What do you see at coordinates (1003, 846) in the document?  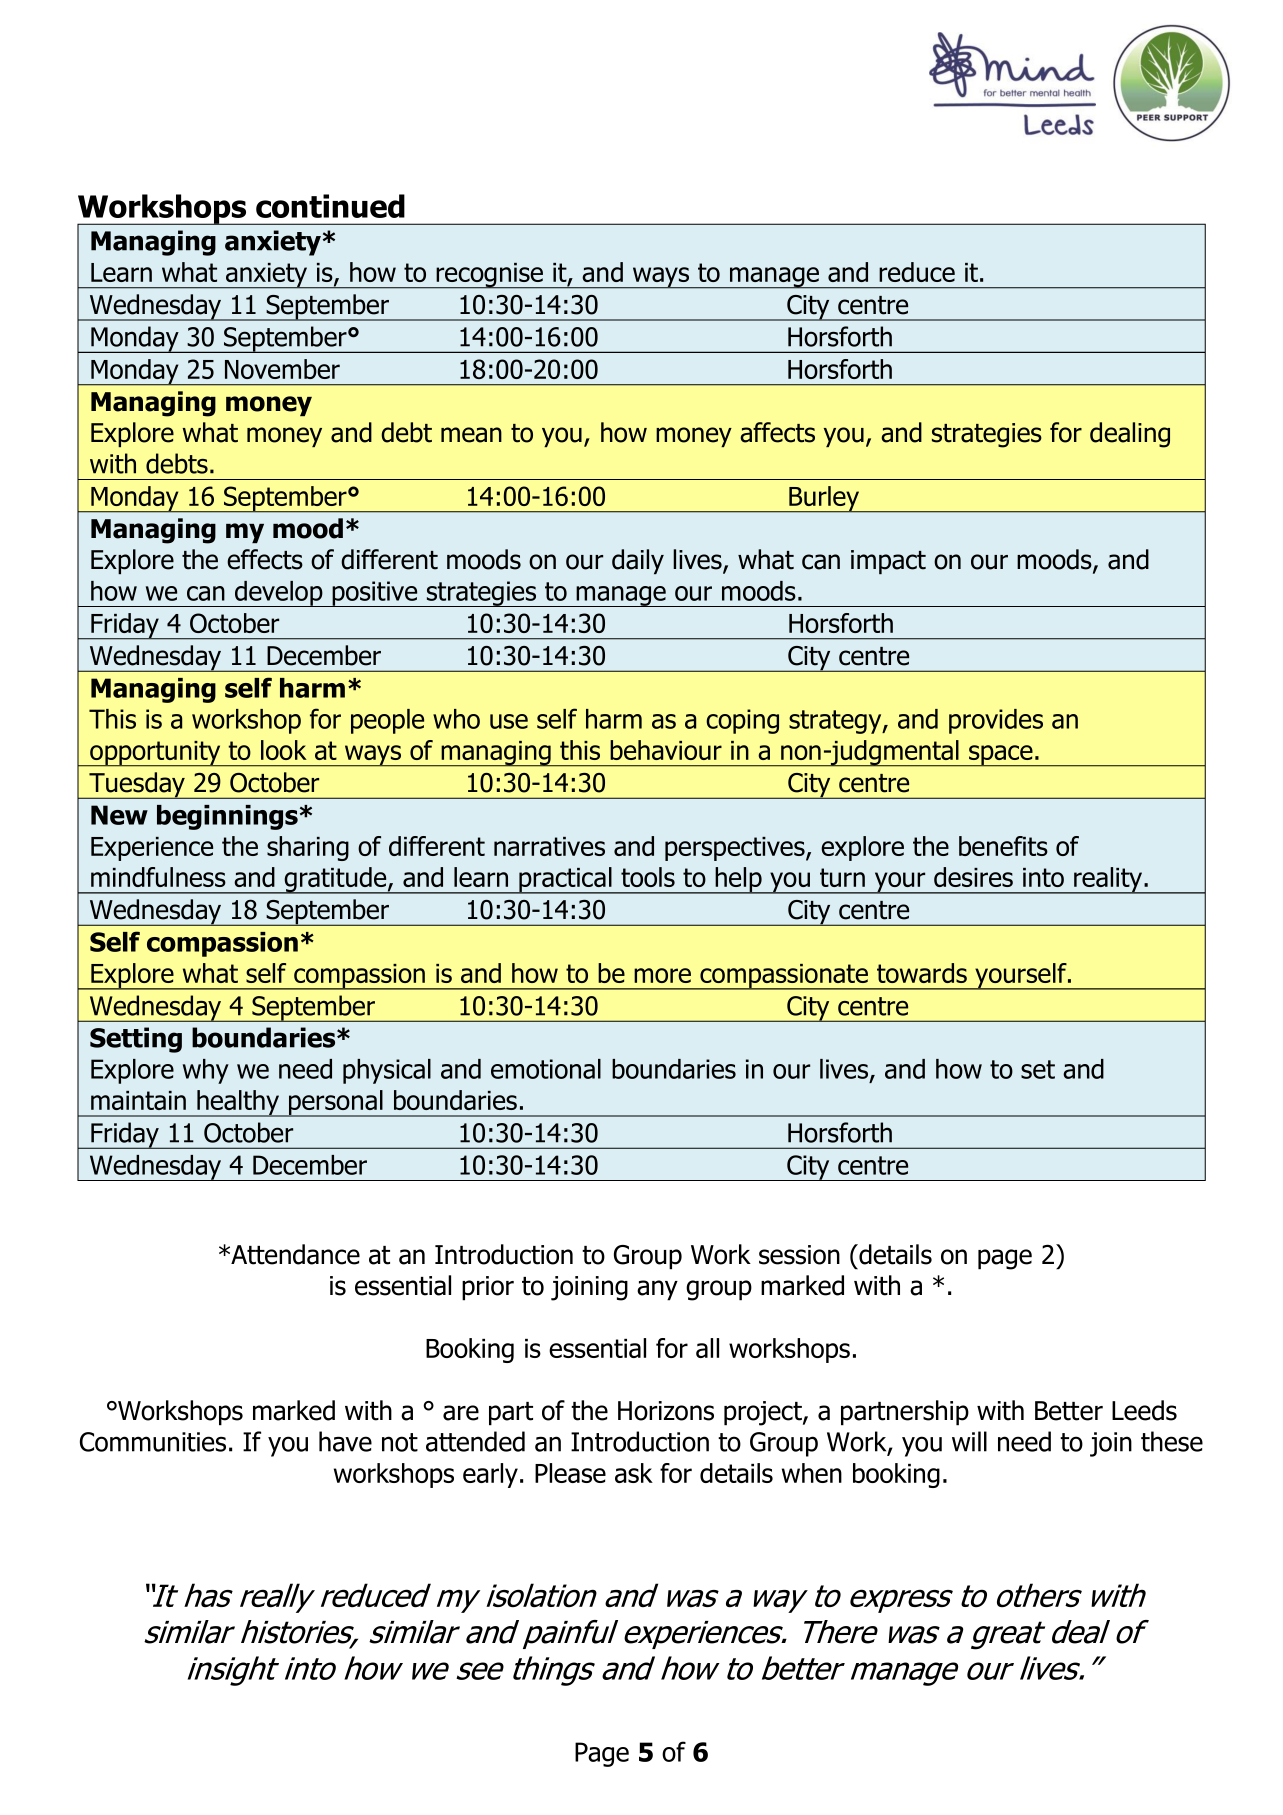 I see `benefits` at bounding box center [1003, 846].
